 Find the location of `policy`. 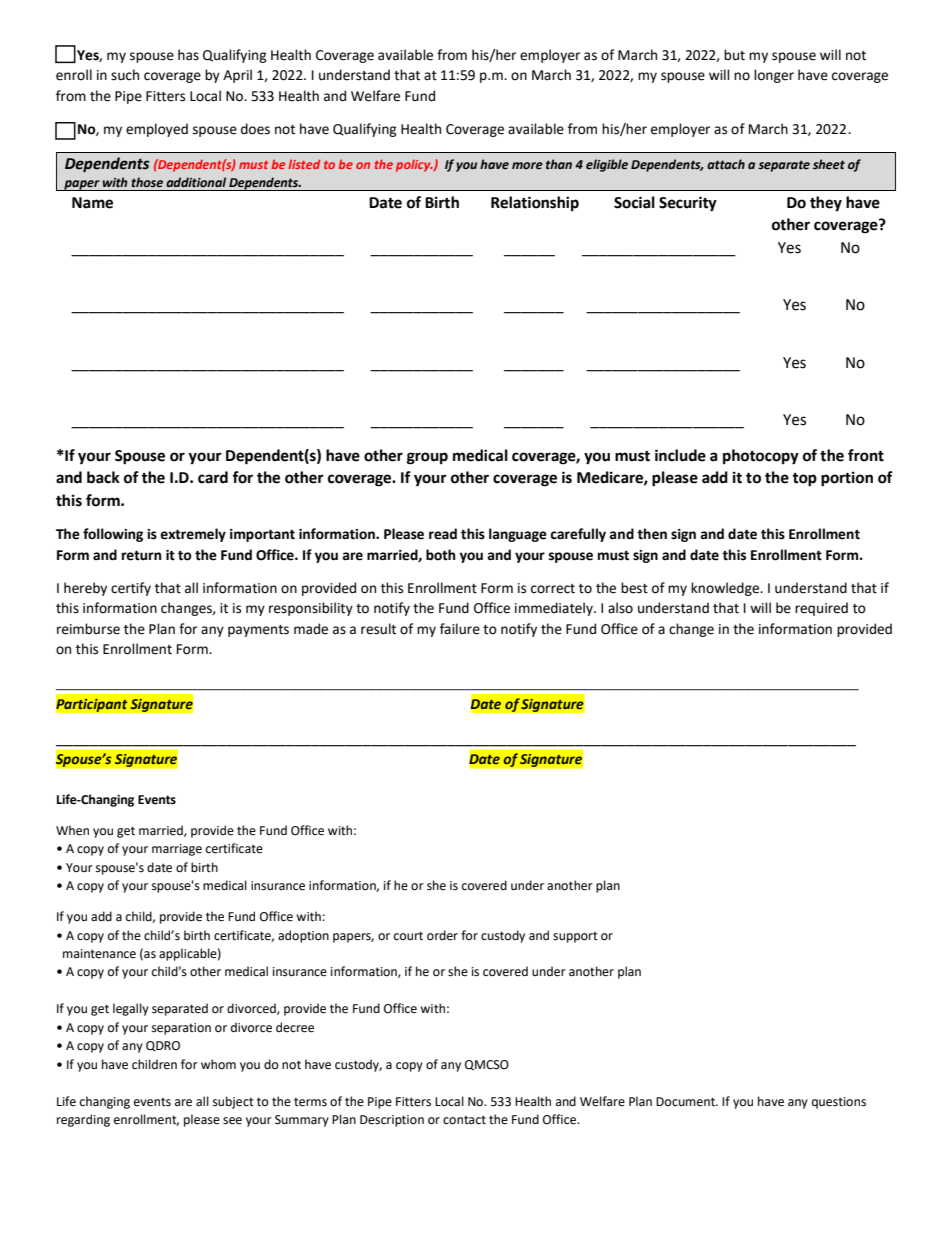

policy is located at coordinates (414, 166).
